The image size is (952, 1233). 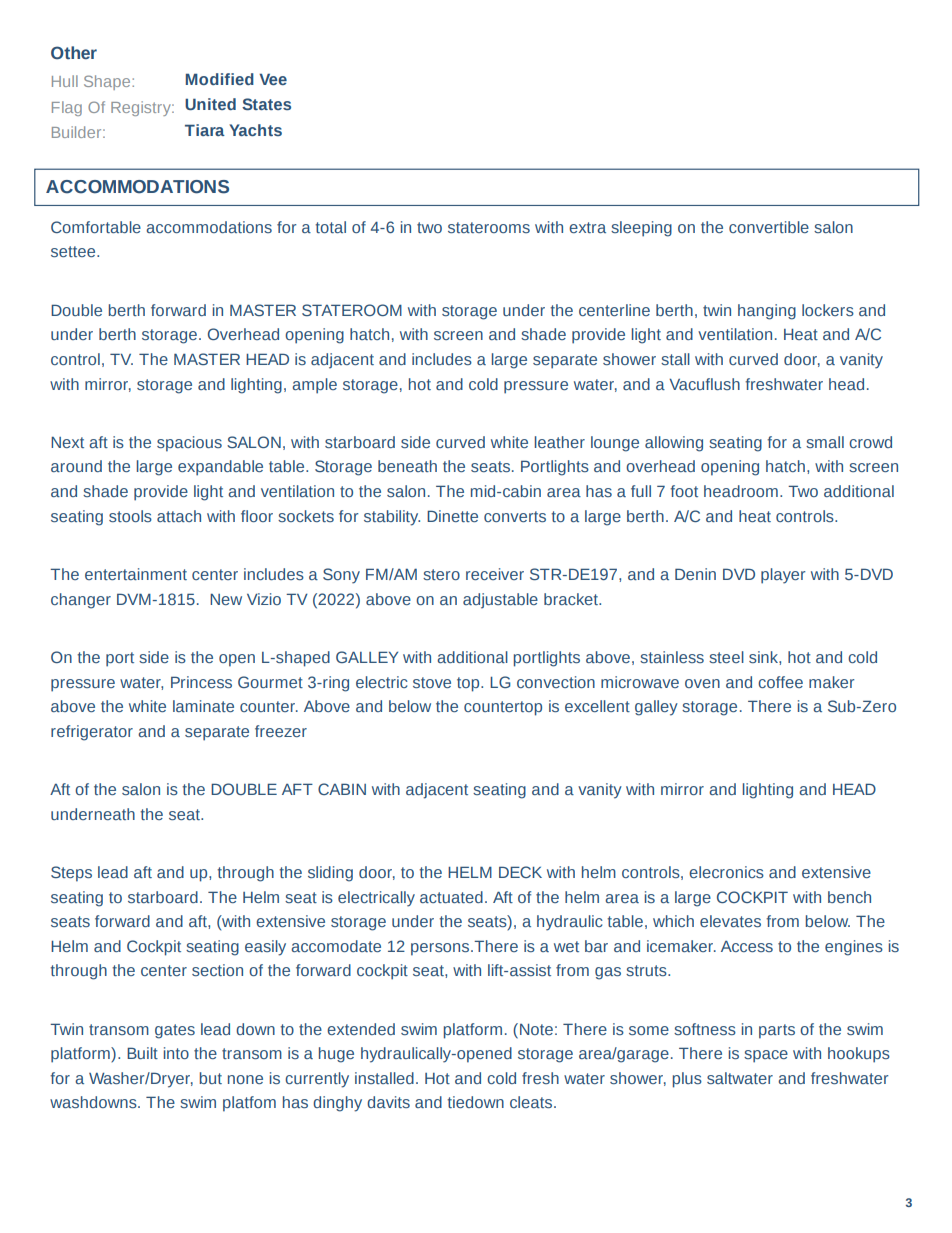 What do you see at coordinates (825, 442) in the document?
I see `small` at bounding box center [825, 442].
